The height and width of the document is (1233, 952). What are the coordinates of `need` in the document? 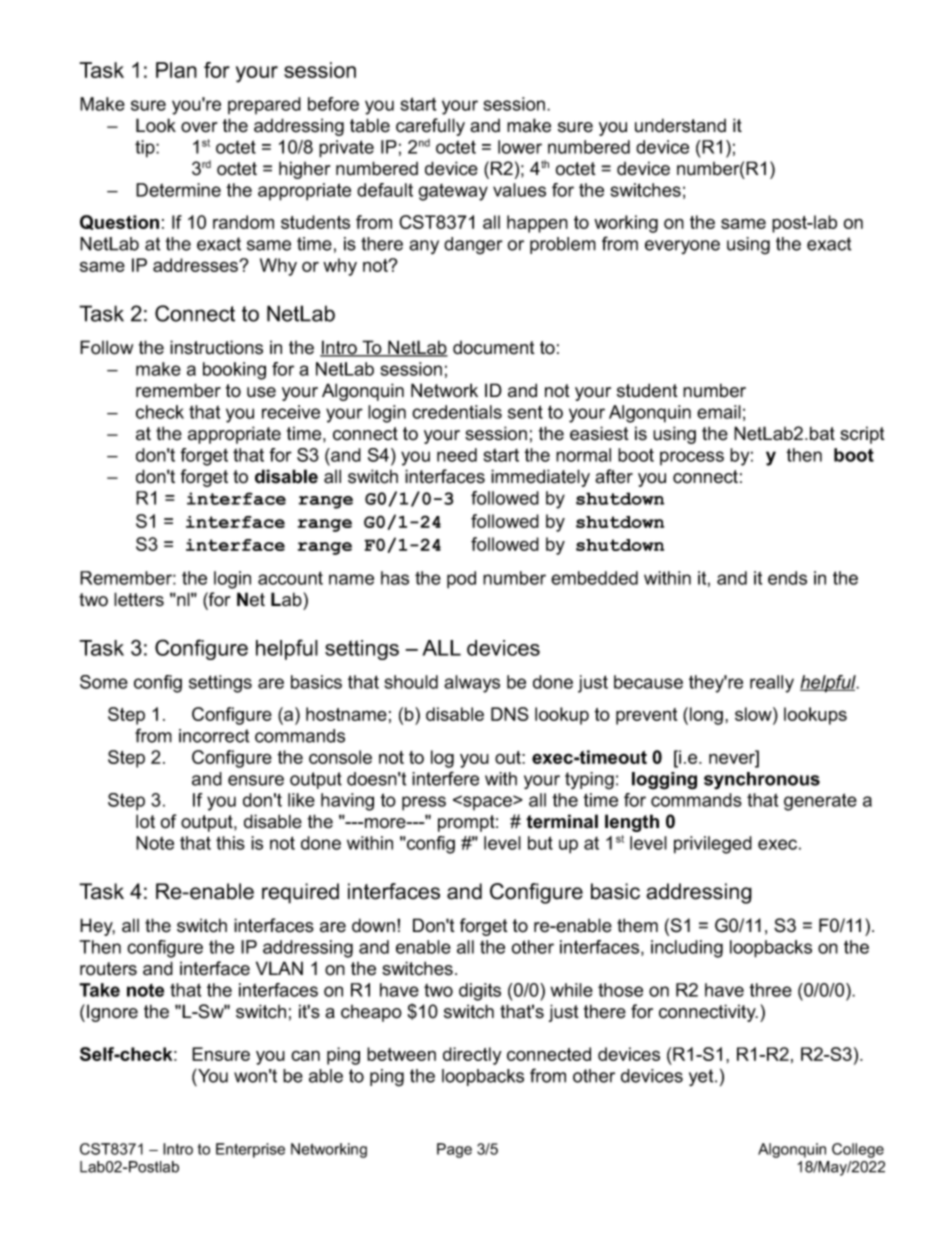 It's located at (457, 455).
